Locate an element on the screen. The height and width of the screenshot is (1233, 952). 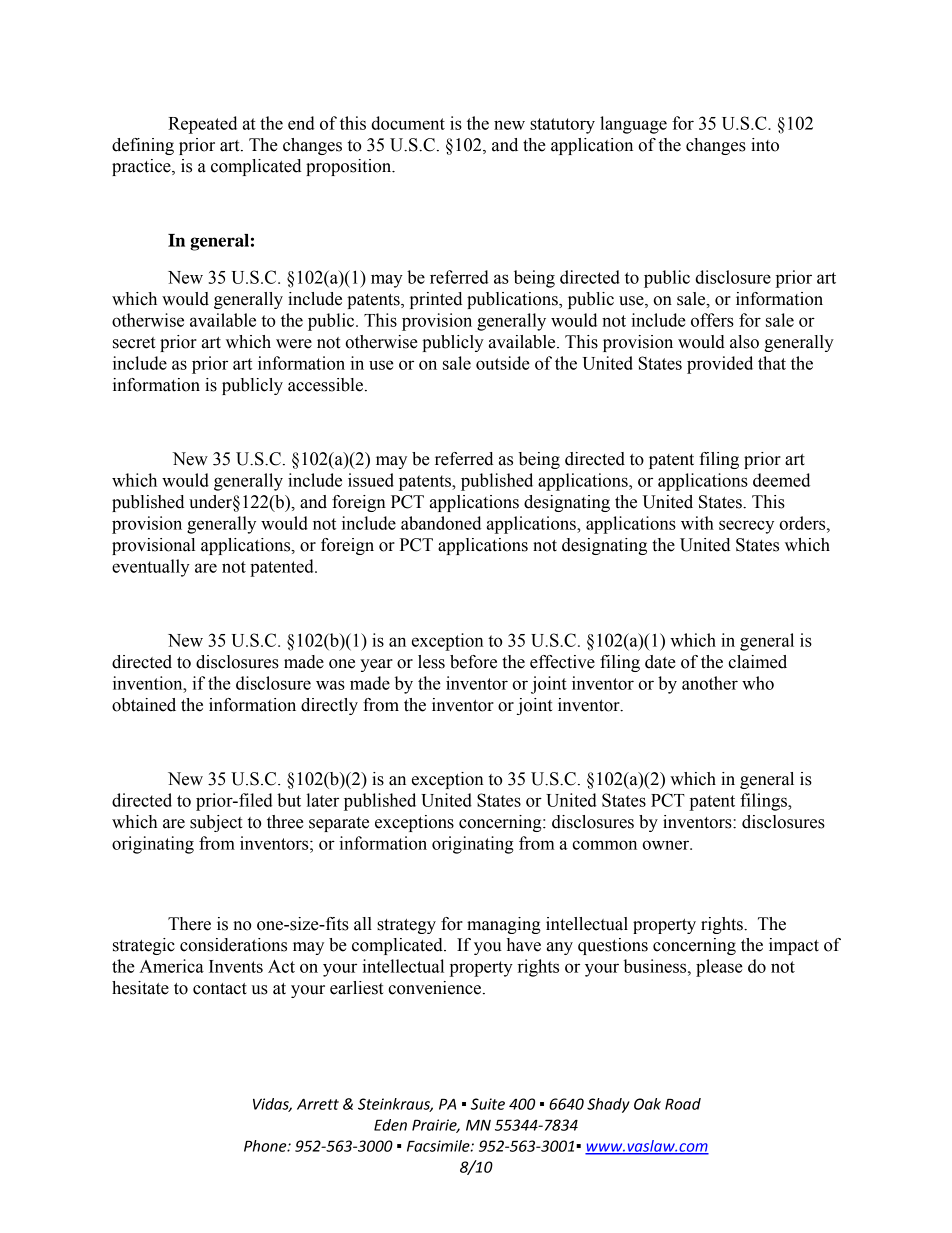
There is located at coordinates (189, 924).
